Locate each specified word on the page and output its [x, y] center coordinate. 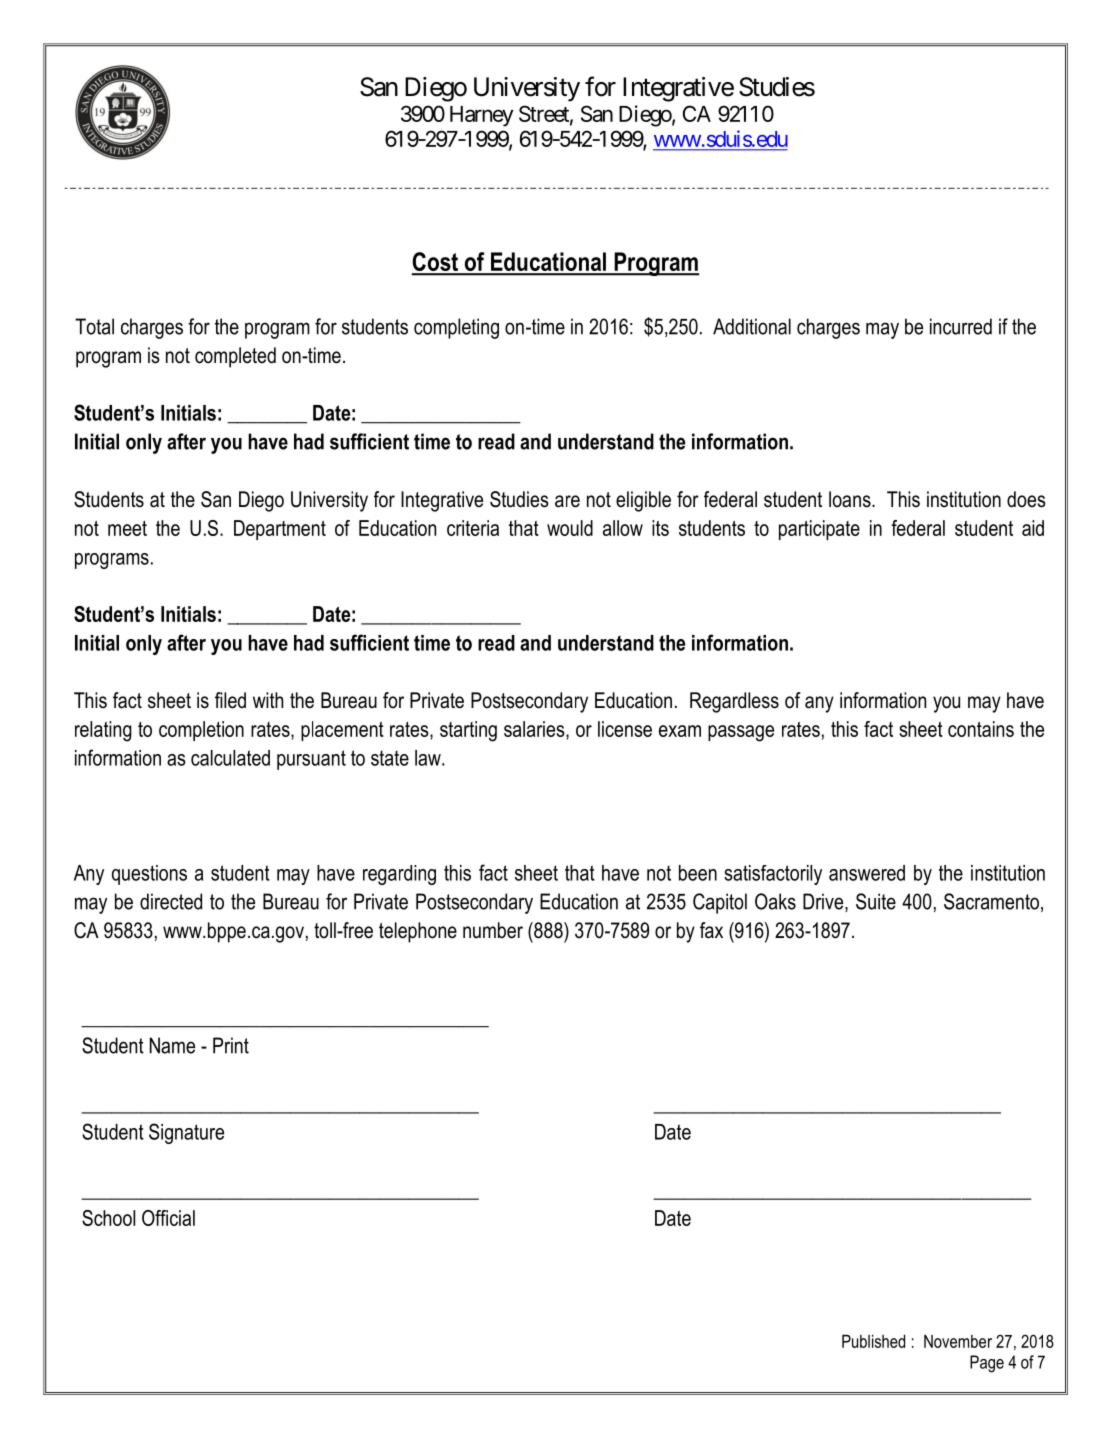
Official [168, 1218]
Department [280, 530]
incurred [961, 326]
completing [456, 328]
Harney [481, 116]
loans [851, 499]
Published [873, 1341]
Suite [876, 901]
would [570, 528]
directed [171, 901]
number [493, 930]
